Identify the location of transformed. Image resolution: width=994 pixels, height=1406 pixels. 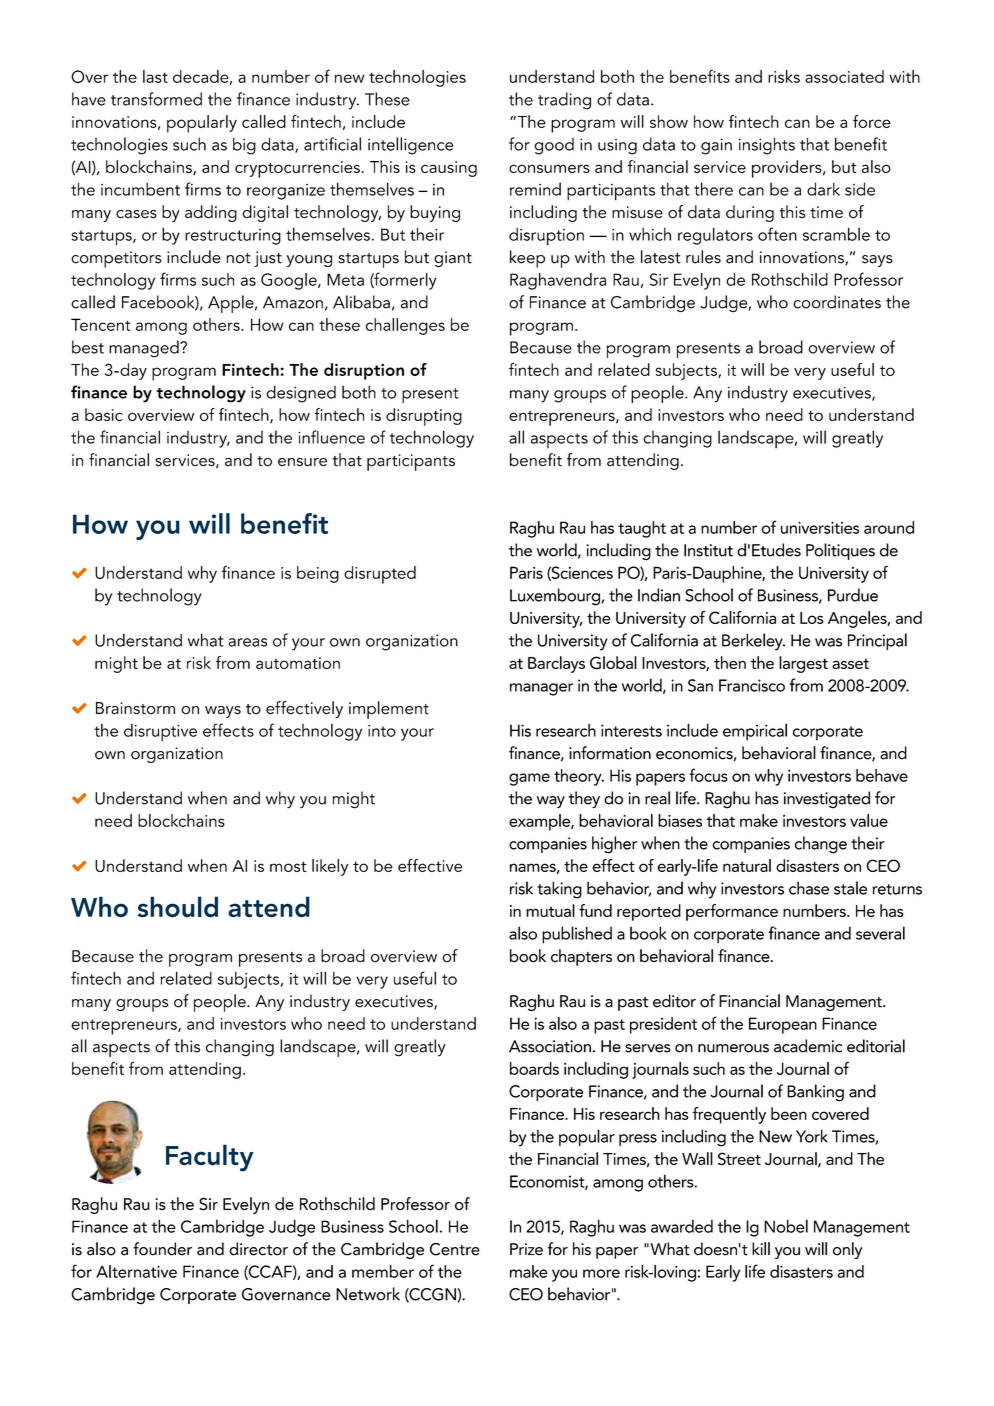
(156, 99).
